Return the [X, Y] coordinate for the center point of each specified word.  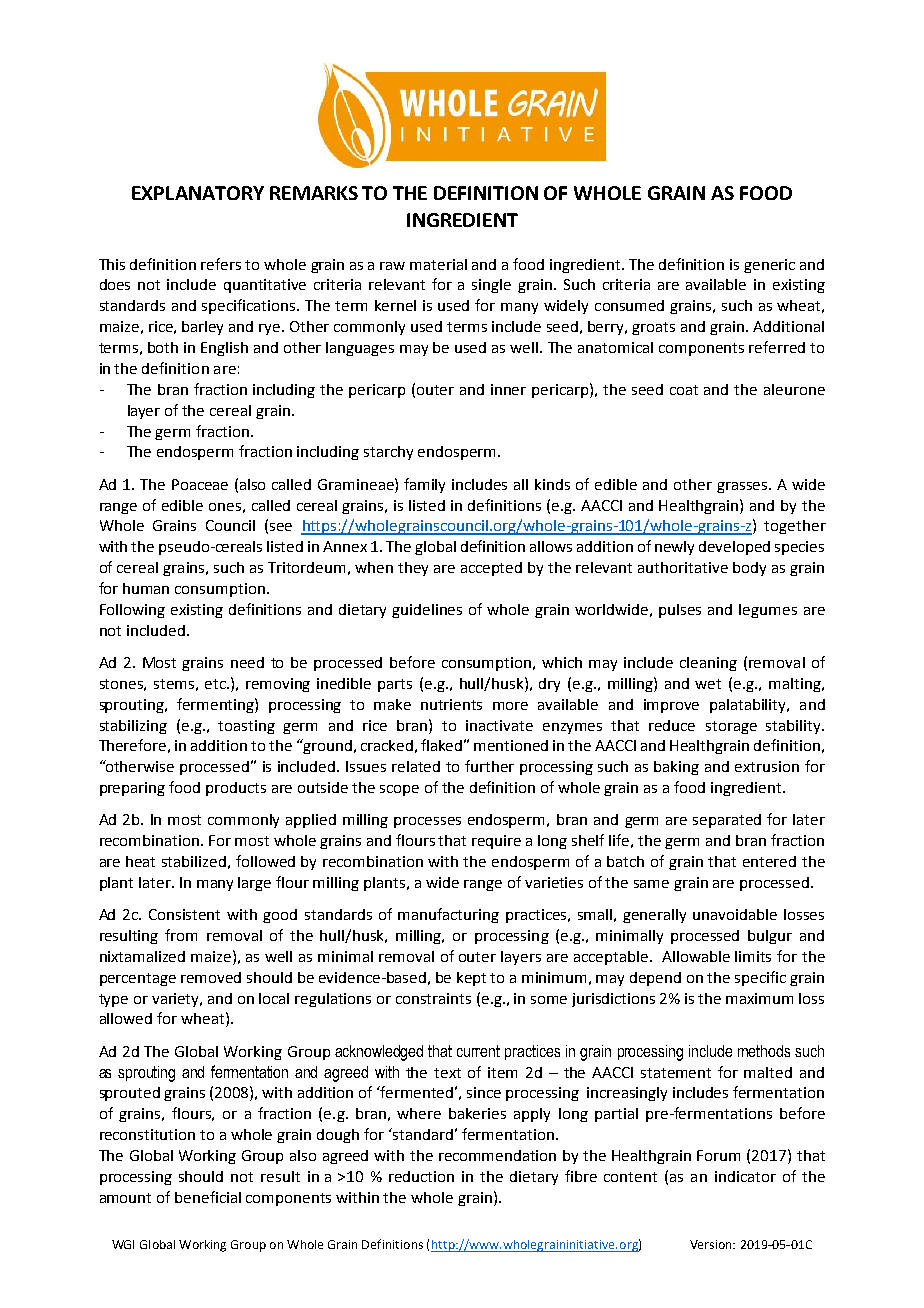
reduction [421, 1176]
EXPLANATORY [198, 193]
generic [769, 266]
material [438, 264]
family [424, 485]
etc [217, 684]
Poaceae [200, 484]
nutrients [451, 704]
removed [211, 977]
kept [471, 979]
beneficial [208, 1197]
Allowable [696, 956]
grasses [743, 487]
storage [731, 727]
